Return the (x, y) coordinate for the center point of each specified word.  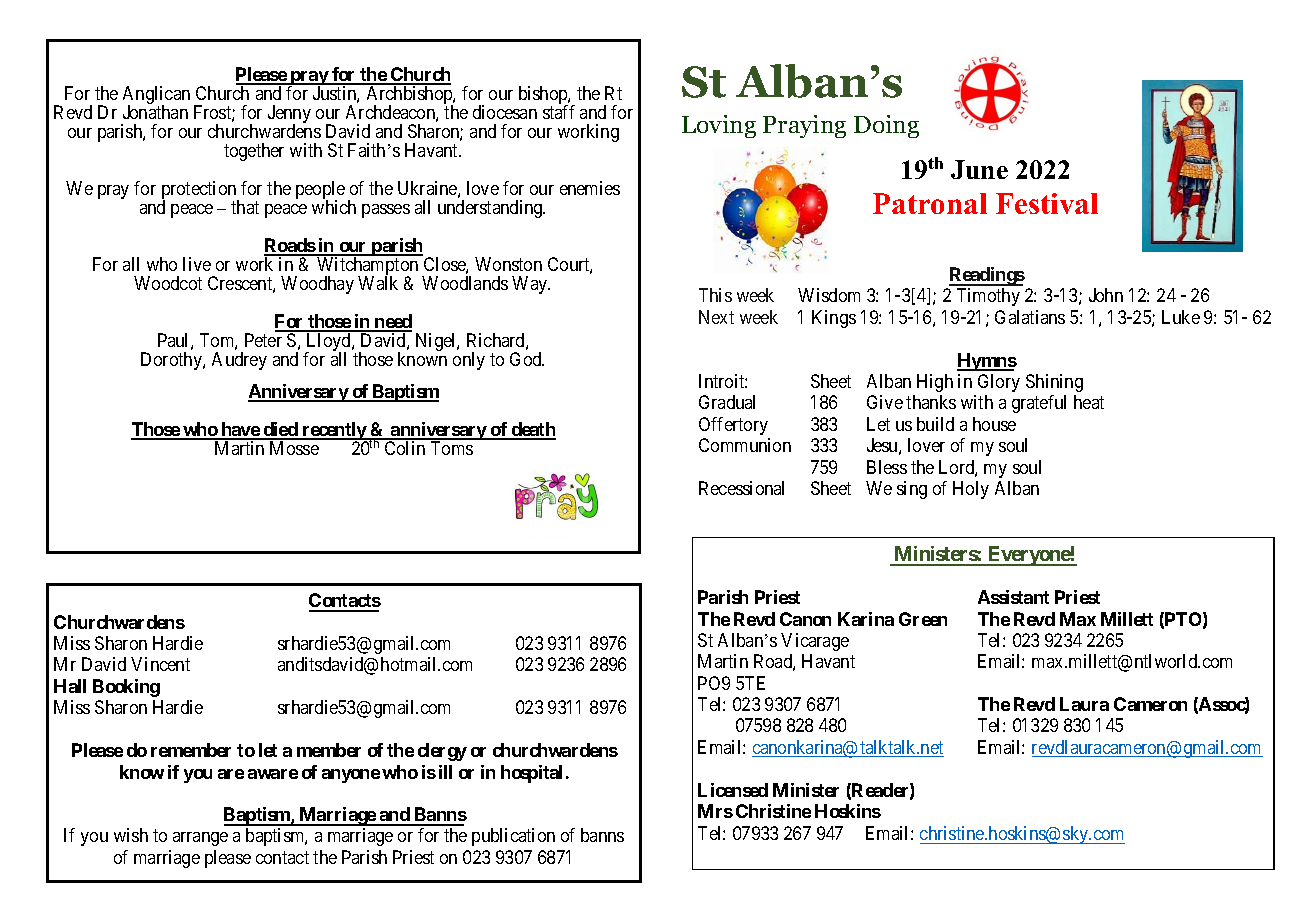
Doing (886, 126)
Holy (971, 490)
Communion (745, 445)
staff (559, 112)
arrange (200, 839)
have (240, 430)
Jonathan (155, 112)
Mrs (715, 811)
